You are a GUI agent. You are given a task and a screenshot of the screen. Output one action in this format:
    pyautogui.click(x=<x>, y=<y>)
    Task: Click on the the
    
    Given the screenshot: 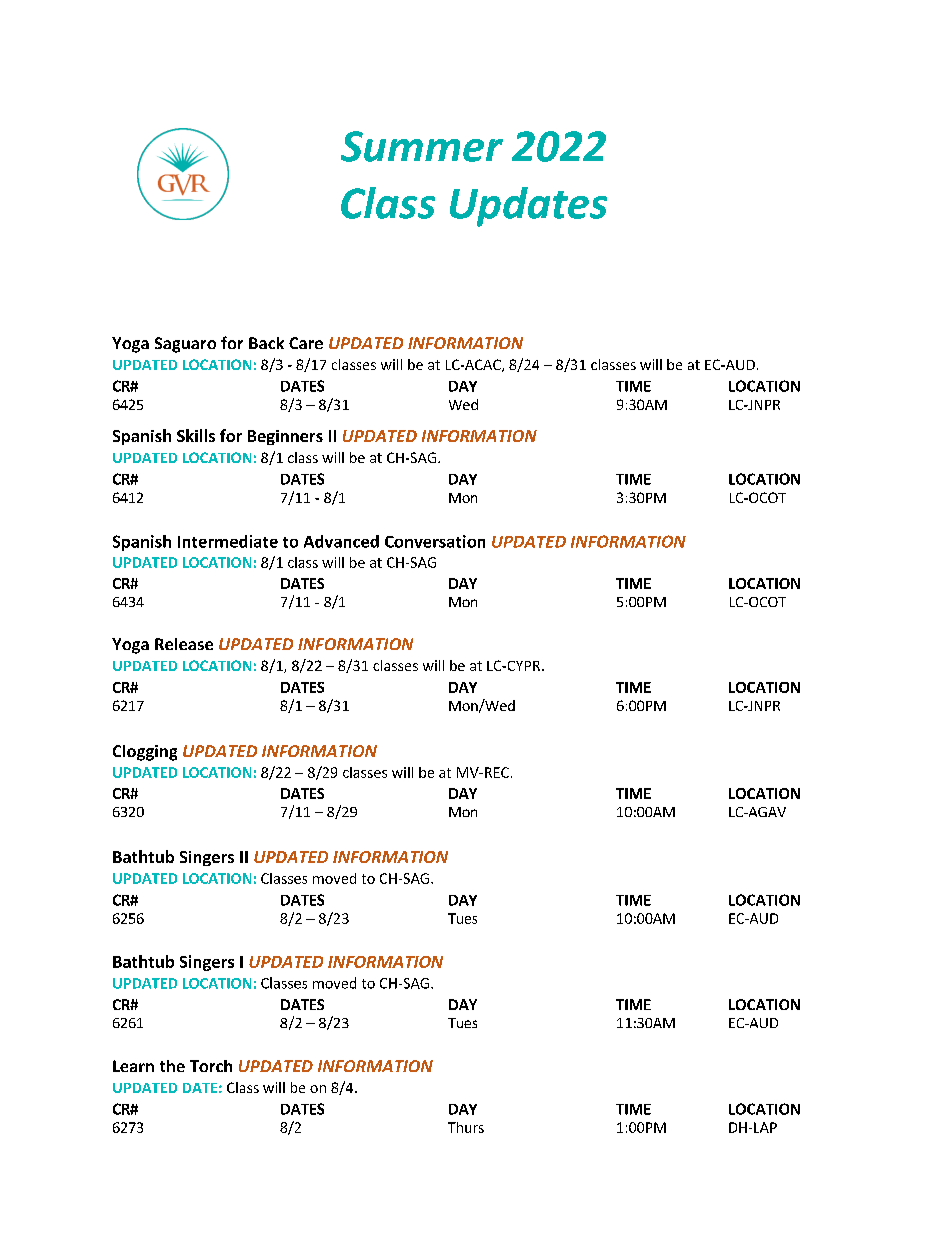 What is the action you would take?
    pyautogui.click(x=172, y=1066)
